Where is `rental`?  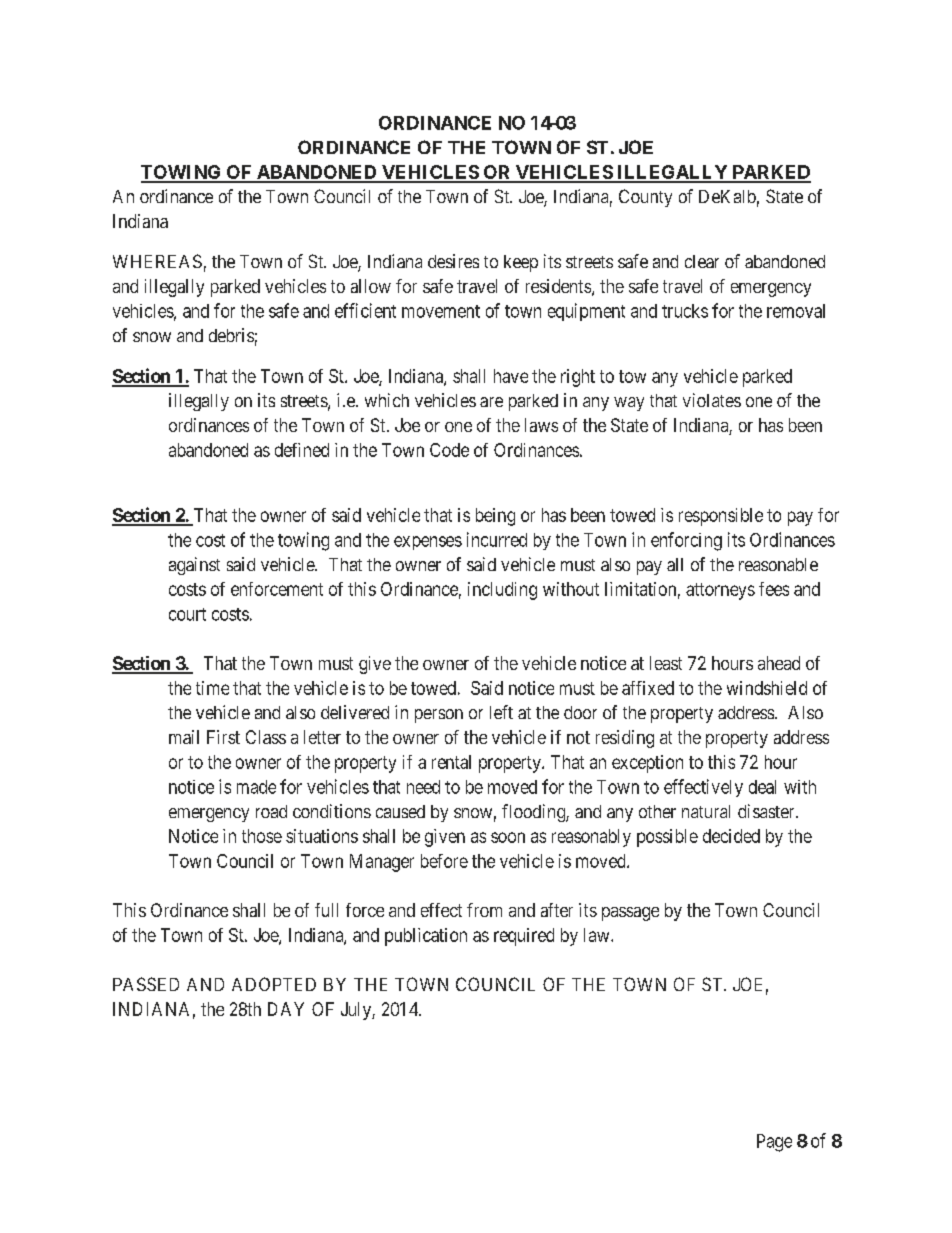 rental is located at coordinates (451, 762).
